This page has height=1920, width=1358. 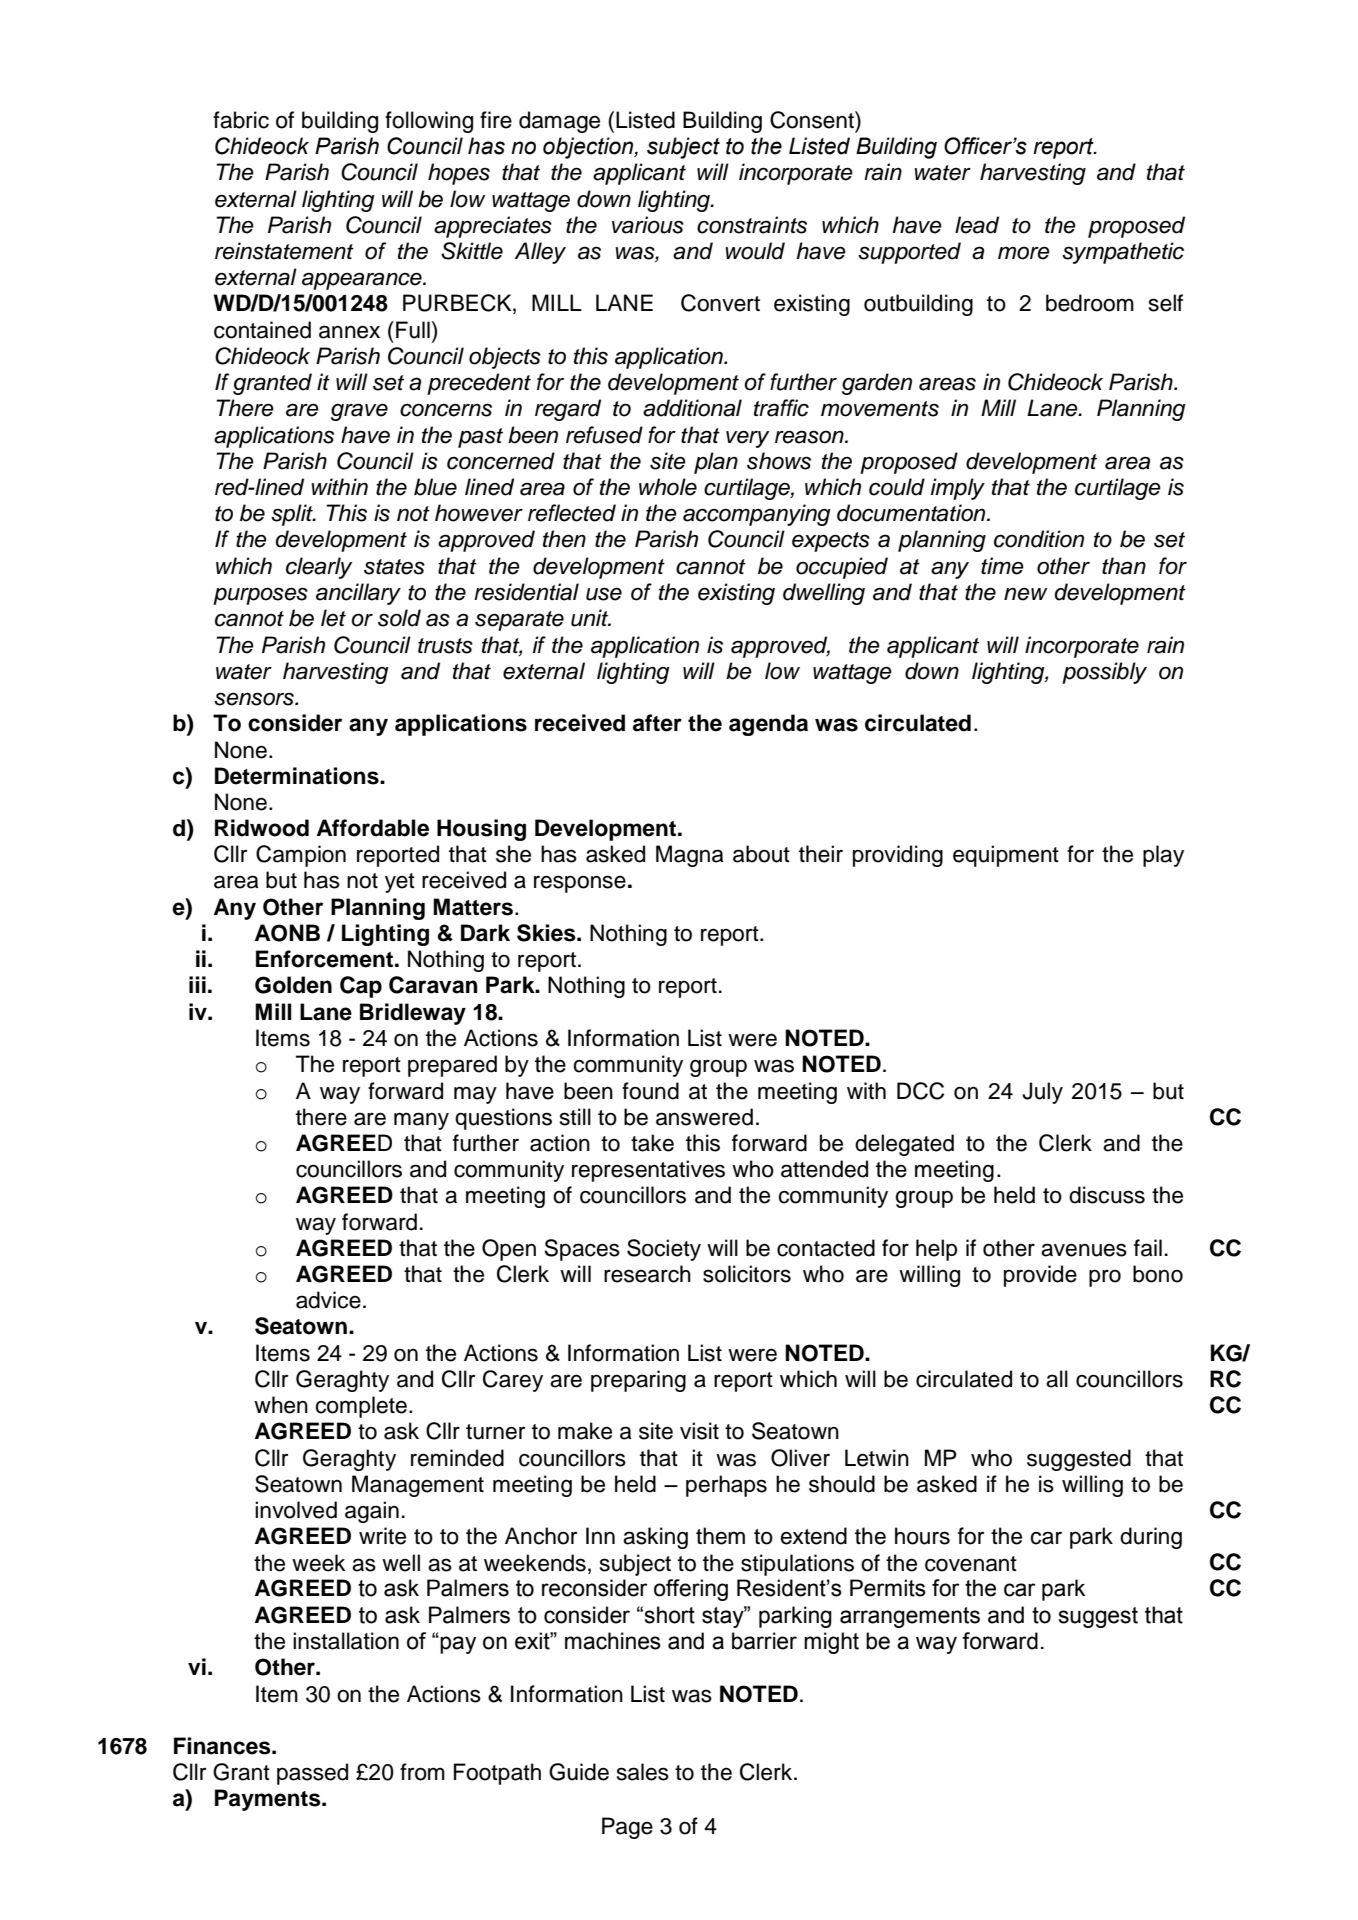 What do you see at coordinates (312, 1774) in the page?
I see `passed` at bounding box center [312, 1774].
